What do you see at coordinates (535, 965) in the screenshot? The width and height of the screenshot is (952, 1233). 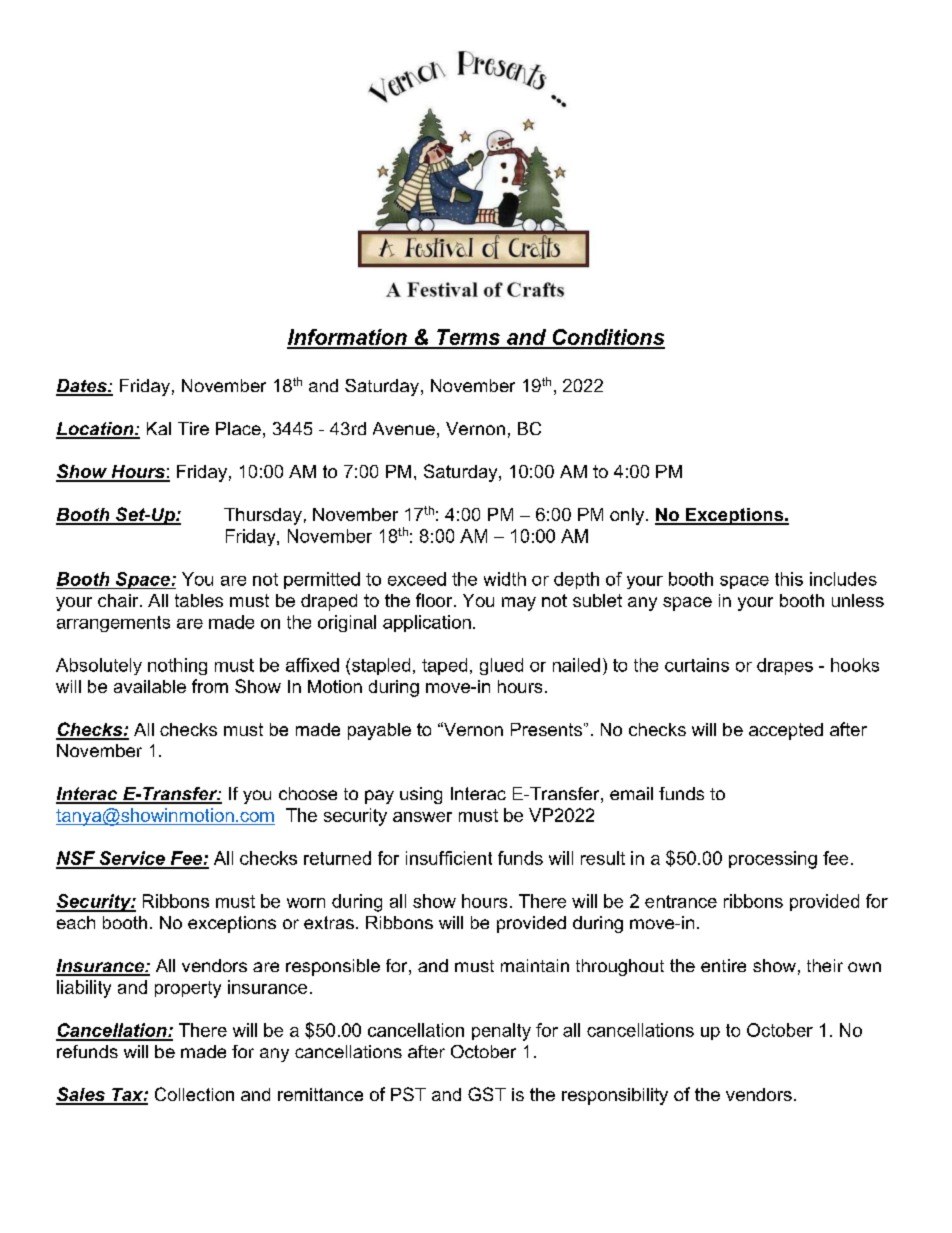 I see `maintain` at bounding box center [535, 965].
